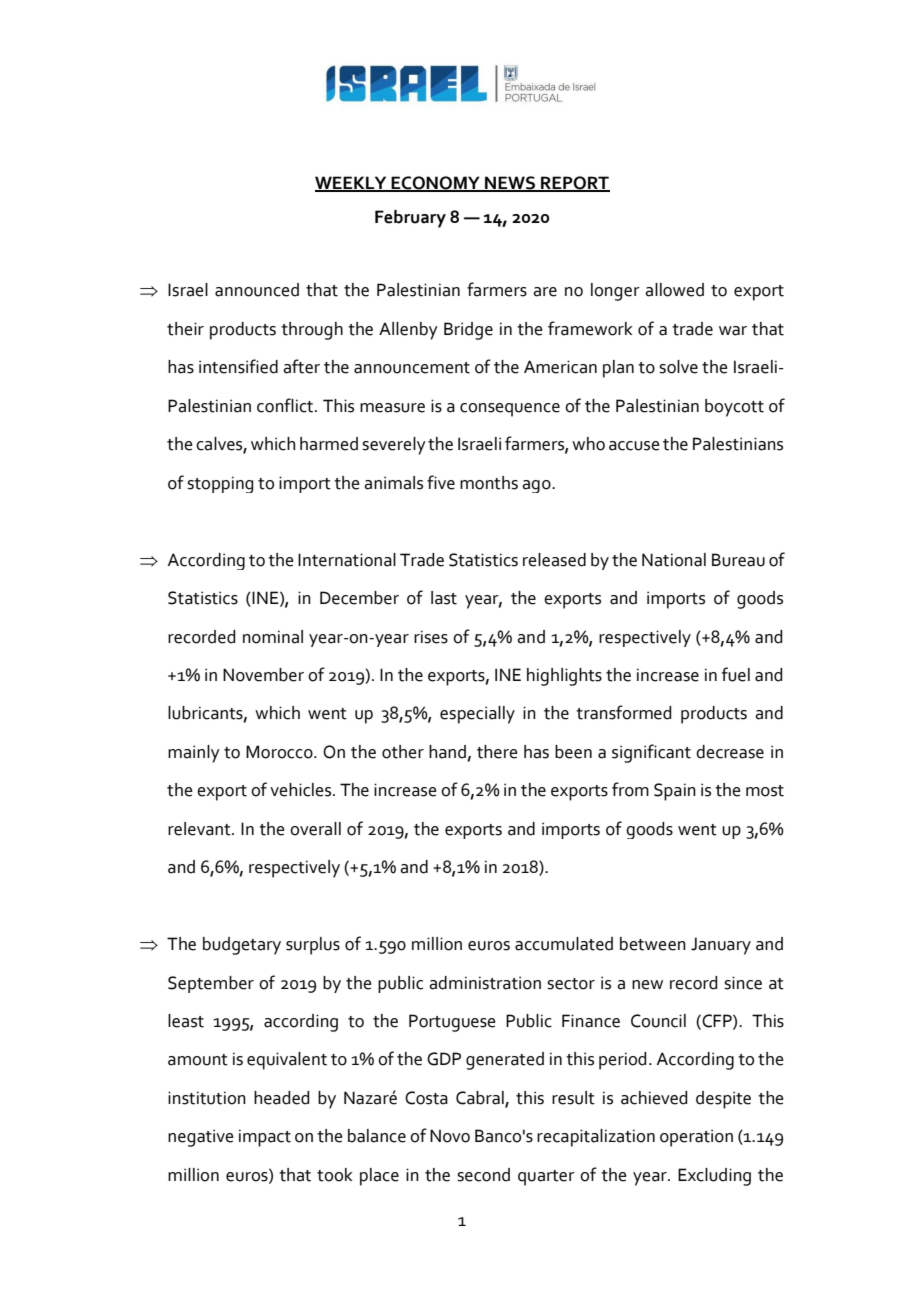 Image resolution: width=924 pixels, height=1308 pixels. I want to click on November, so click(263, 675).
